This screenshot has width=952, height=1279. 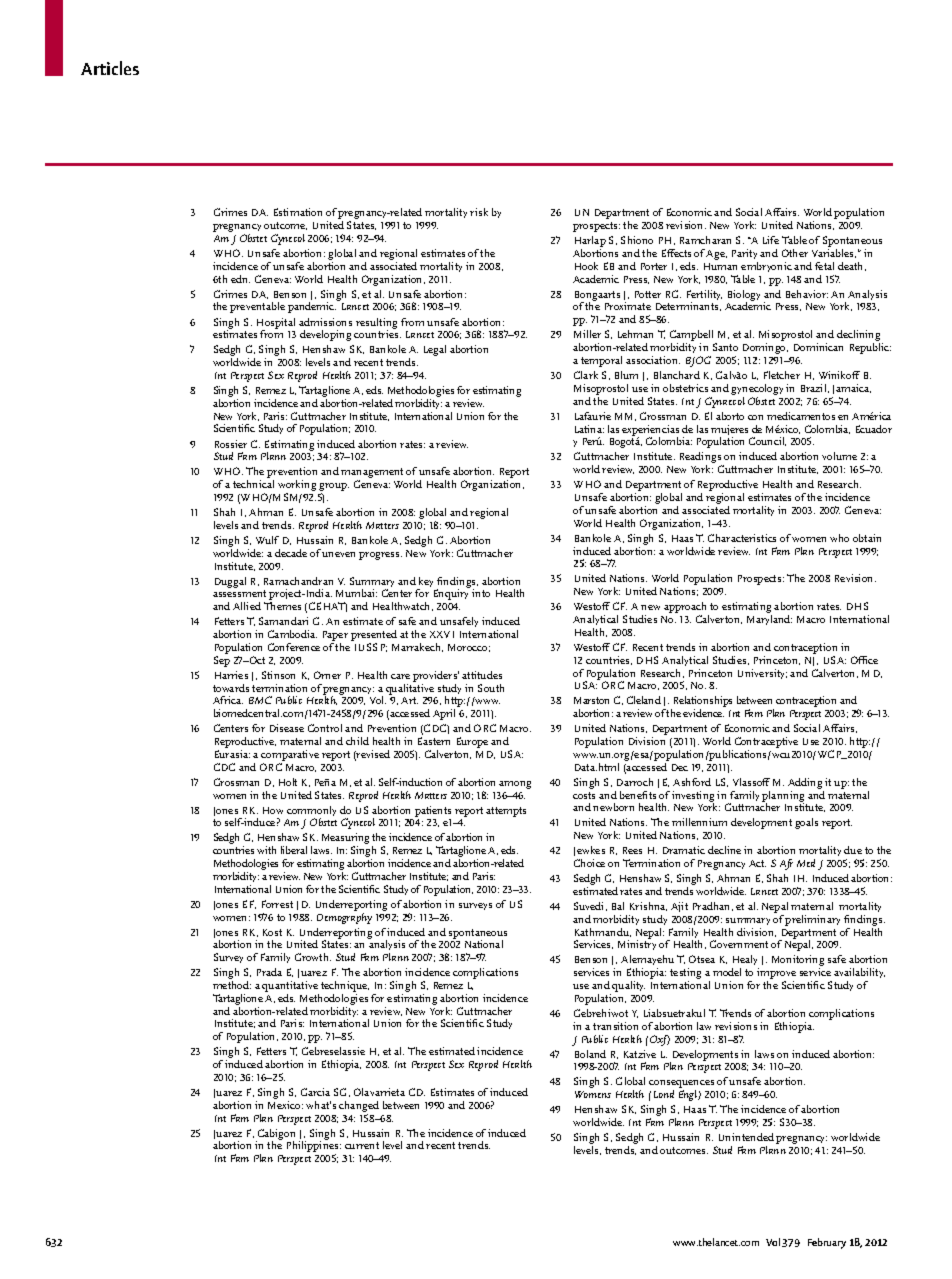 I want to click on Domingo, so click(x=765, y=348).
